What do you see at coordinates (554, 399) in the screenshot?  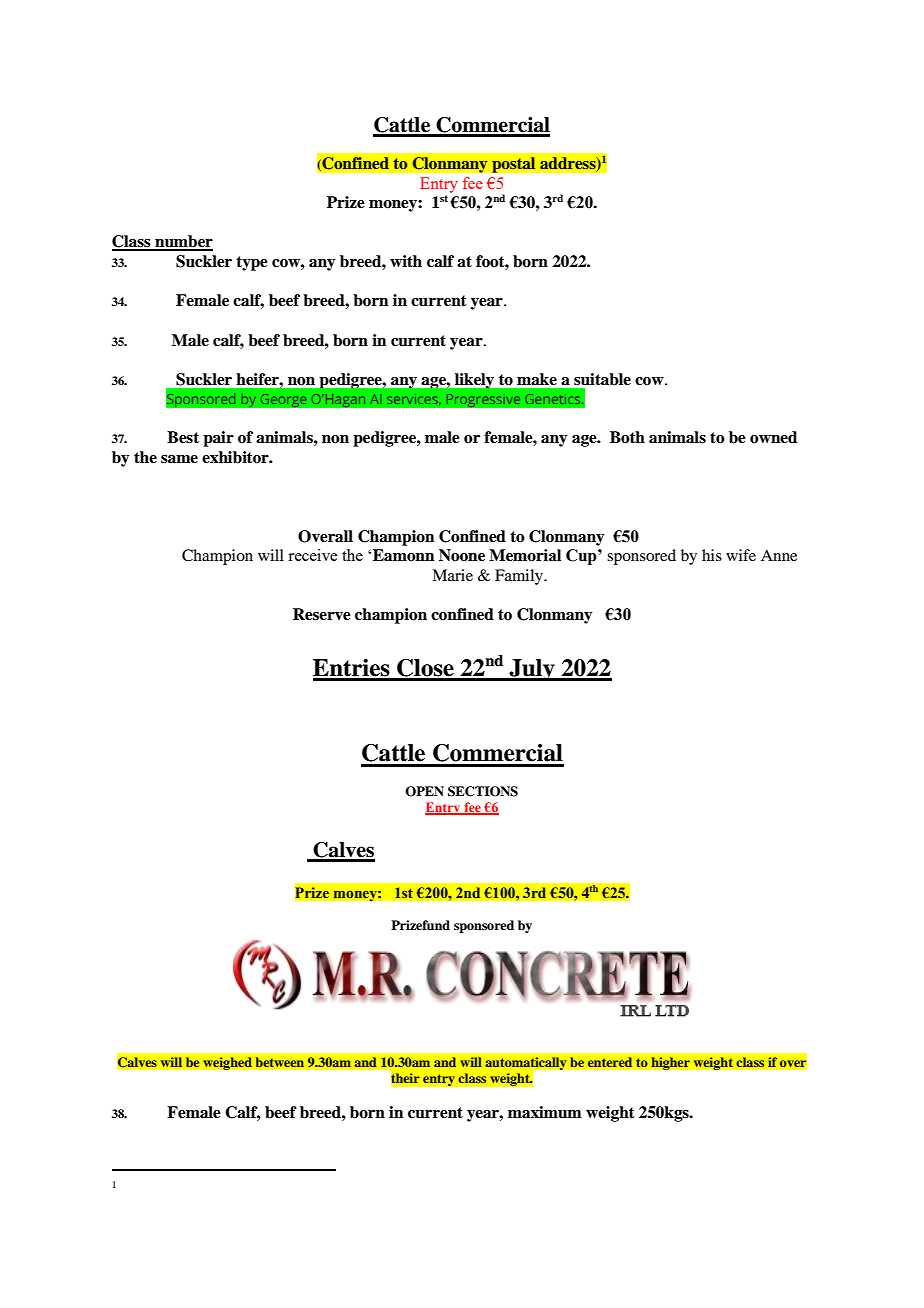 I see `Genetics` at bounding box center [554, 399].
